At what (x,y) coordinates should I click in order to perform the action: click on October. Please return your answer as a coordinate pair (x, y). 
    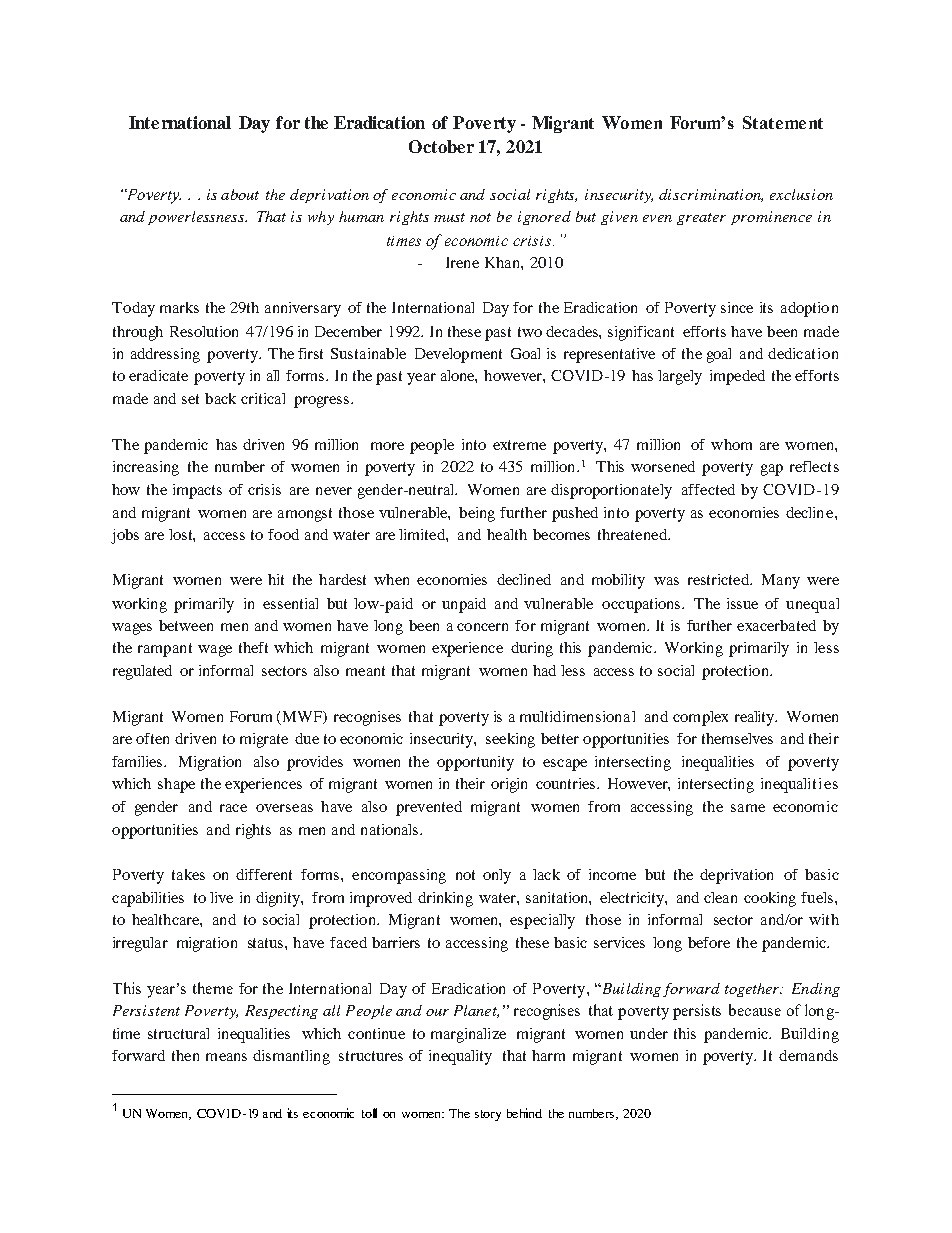
    Looking at the image, I should click on (441, 146).
